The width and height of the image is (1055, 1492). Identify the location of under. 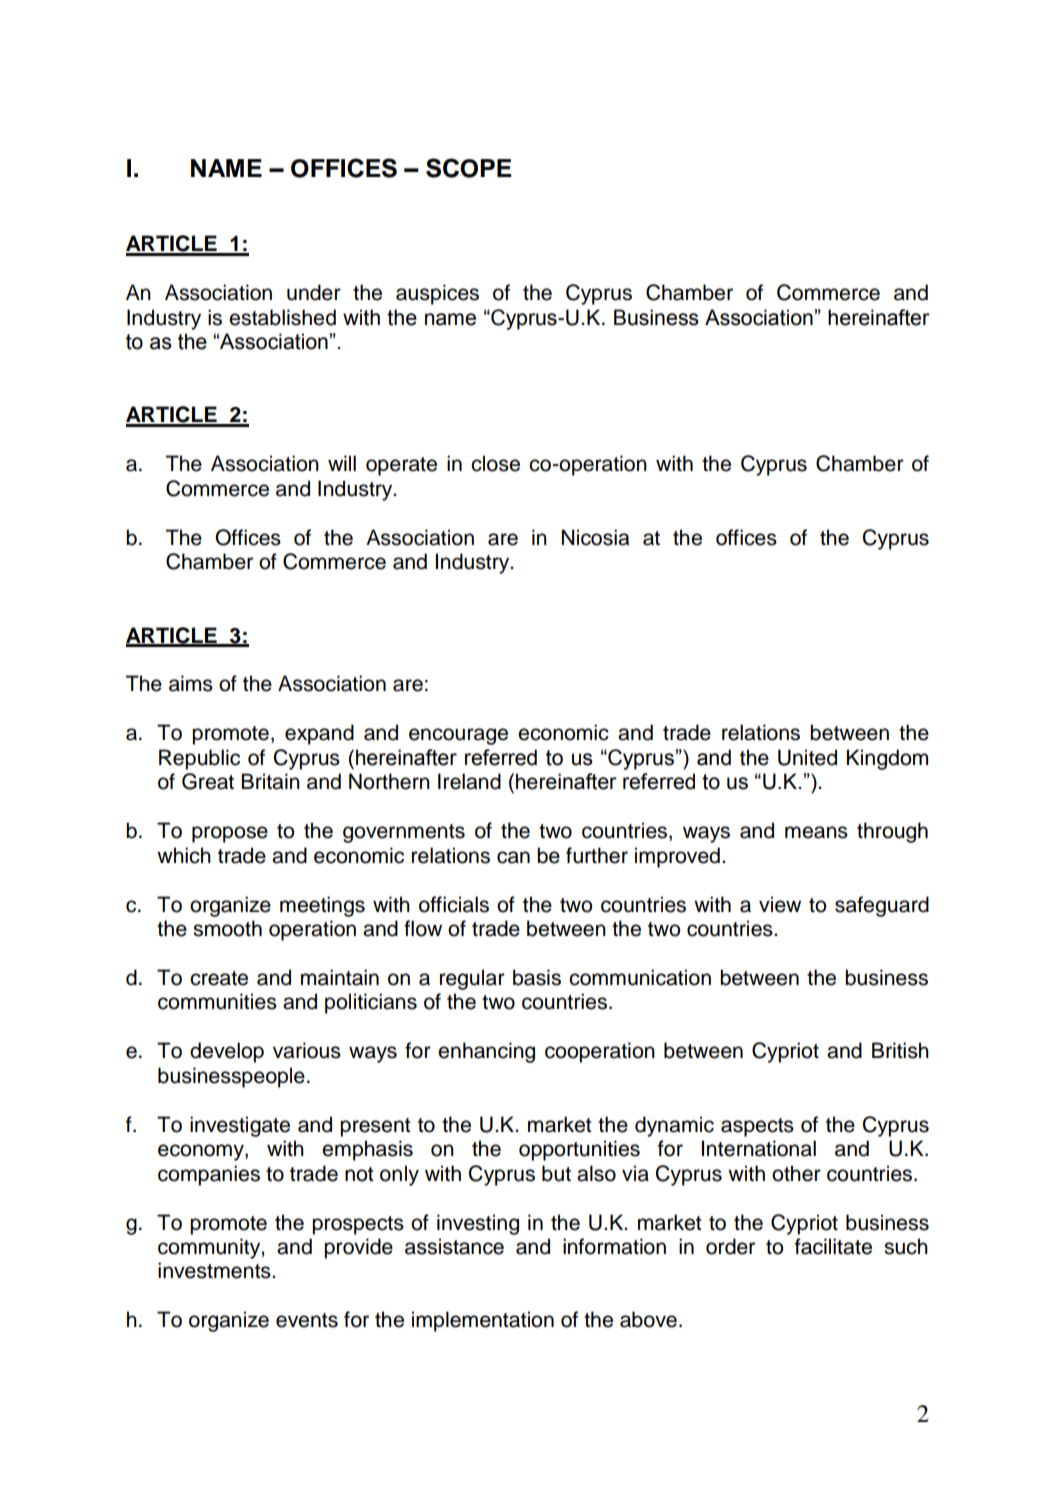
(314, 292).
